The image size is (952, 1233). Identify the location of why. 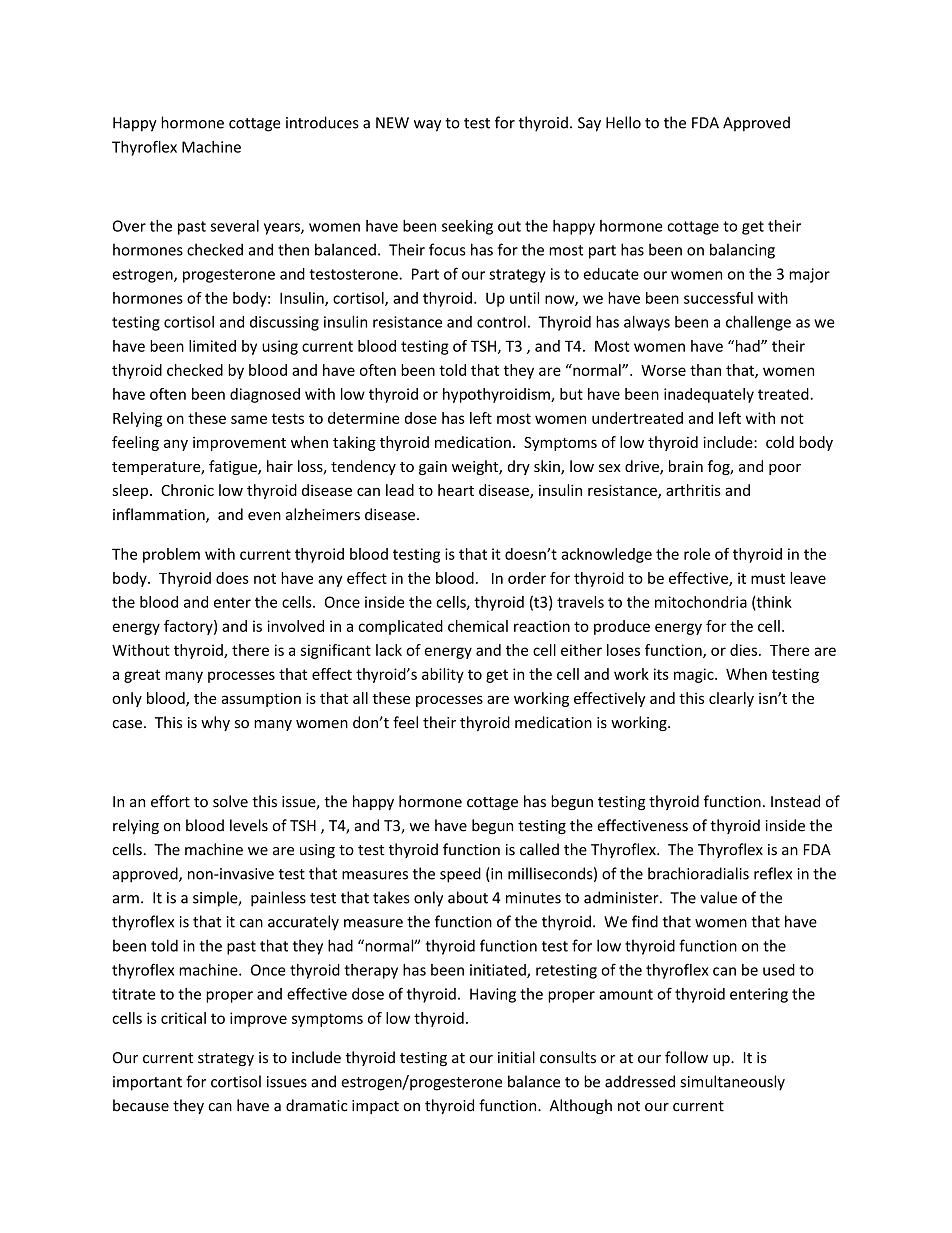
(215, 723).
